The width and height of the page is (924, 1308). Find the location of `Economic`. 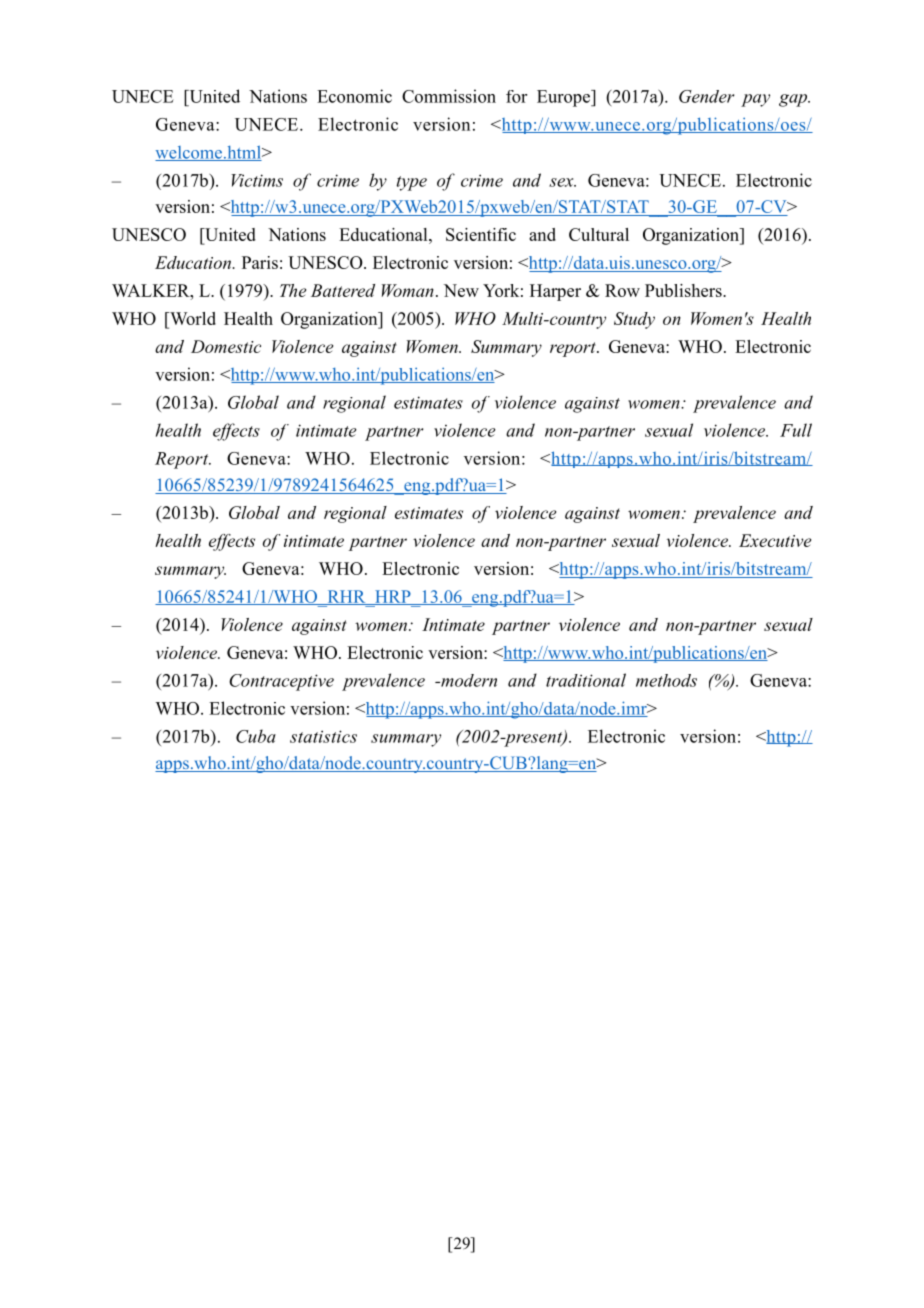

Economic is located at coordinates (354, 96).
